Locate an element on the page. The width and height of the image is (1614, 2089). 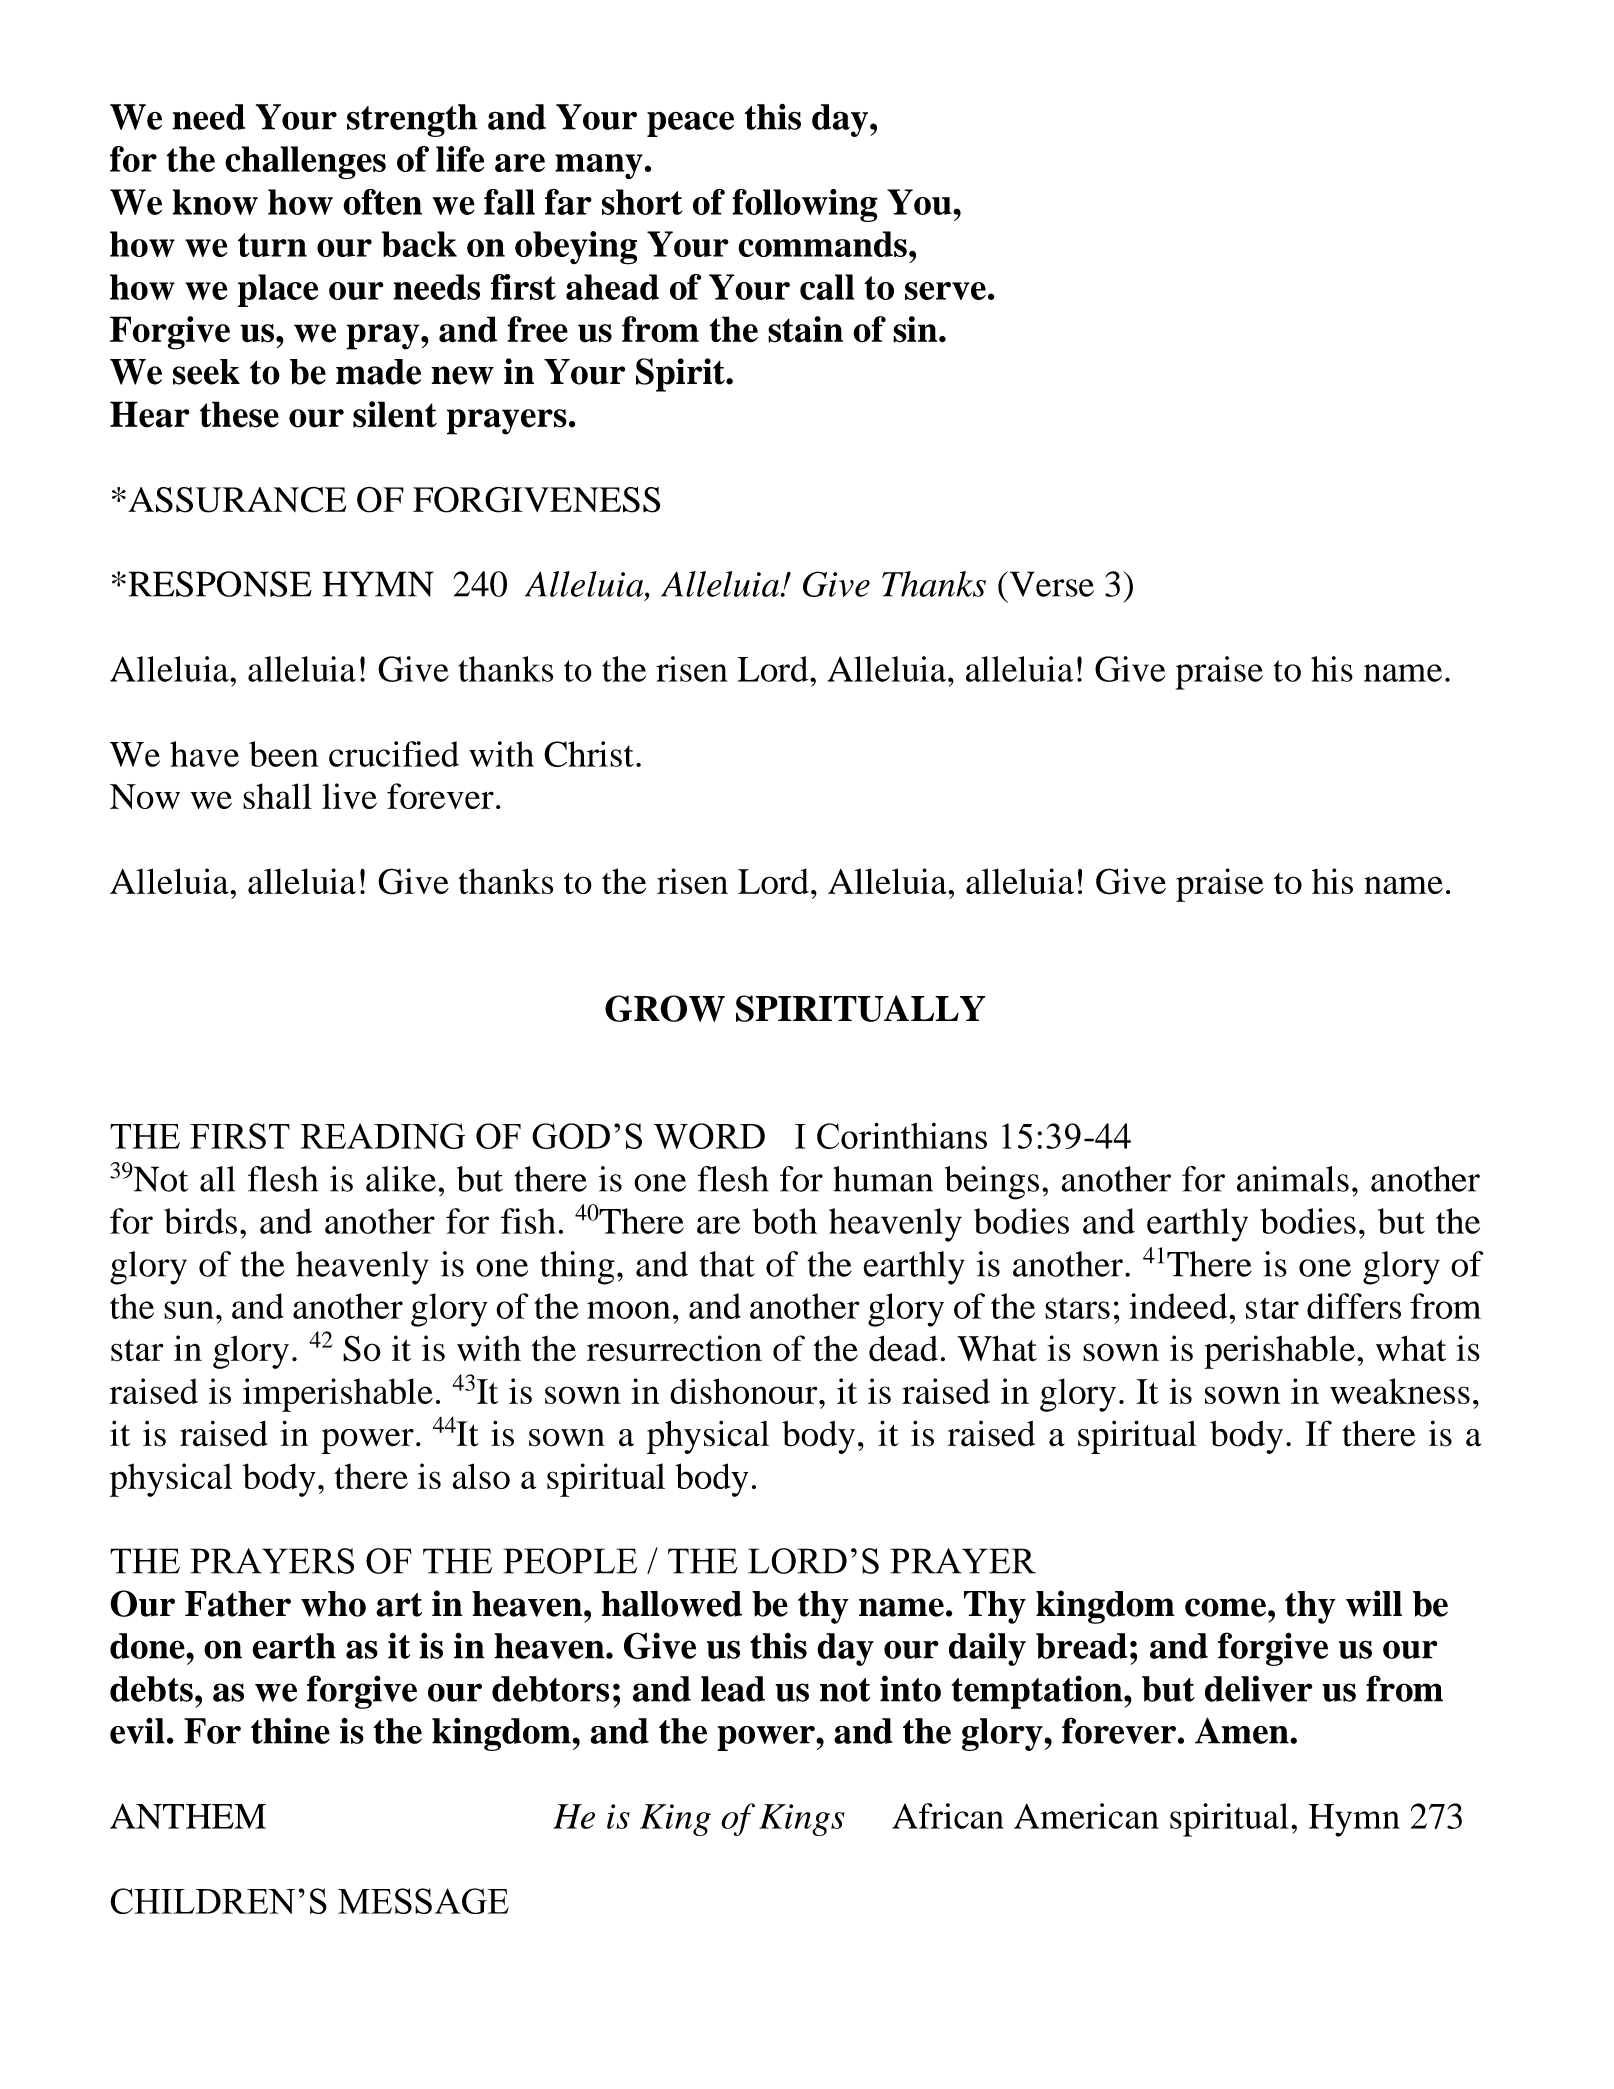
Christ is located at coordinates (589, 754).
